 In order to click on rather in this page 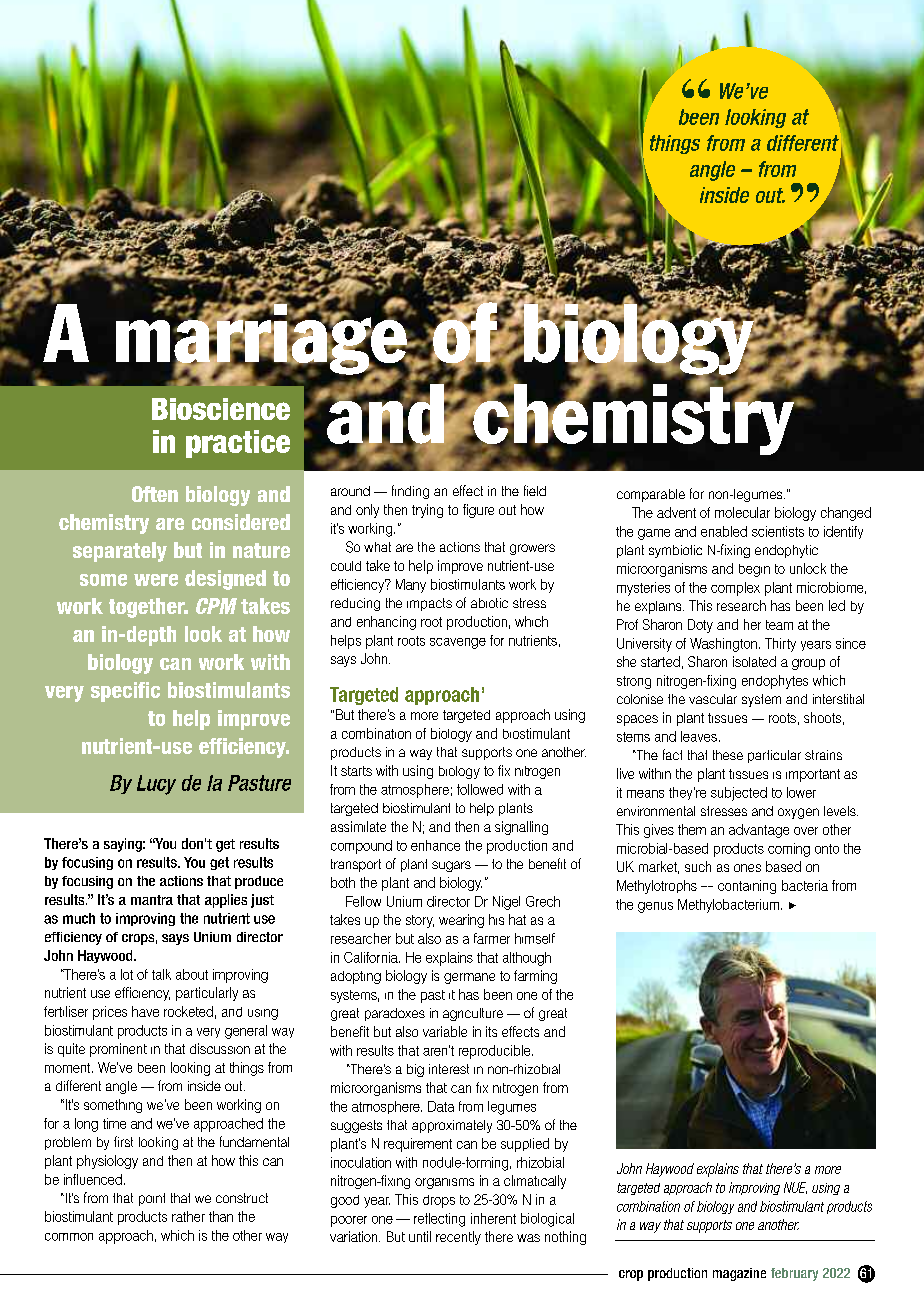, I will do `click(188, 1216)`.
